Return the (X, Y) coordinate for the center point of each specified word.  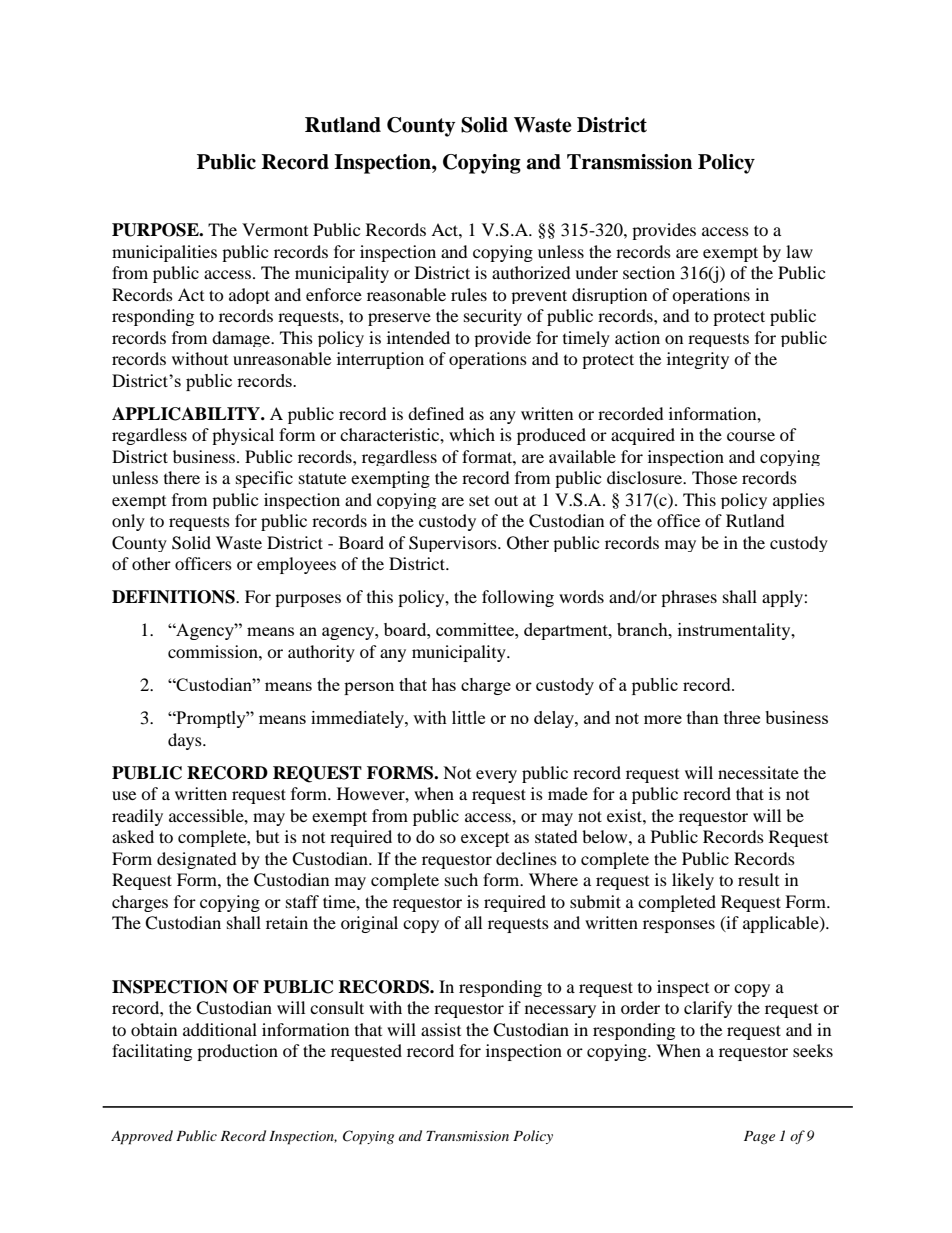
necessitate (758, 772)
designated (197, 860)
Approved (142, 1137)
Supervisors (454, 544)
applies (799, 501)
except (485, 840)
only (128, 522)
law (799, 251)
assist (441, 1029)
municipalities (164, 253)
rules (469, 294)
